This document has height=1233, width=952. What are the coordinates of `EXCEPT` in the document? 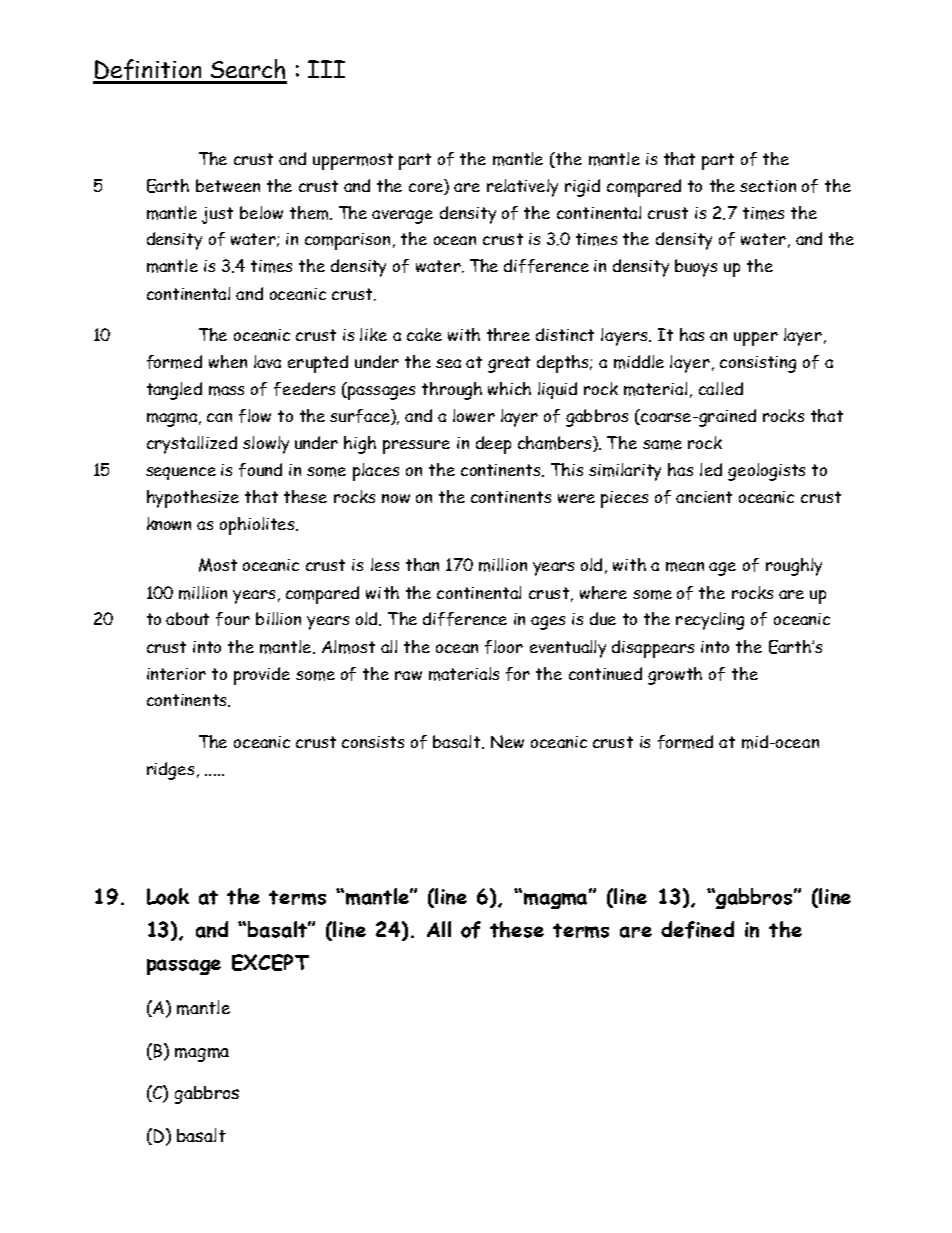 It's located at (270, 962).
